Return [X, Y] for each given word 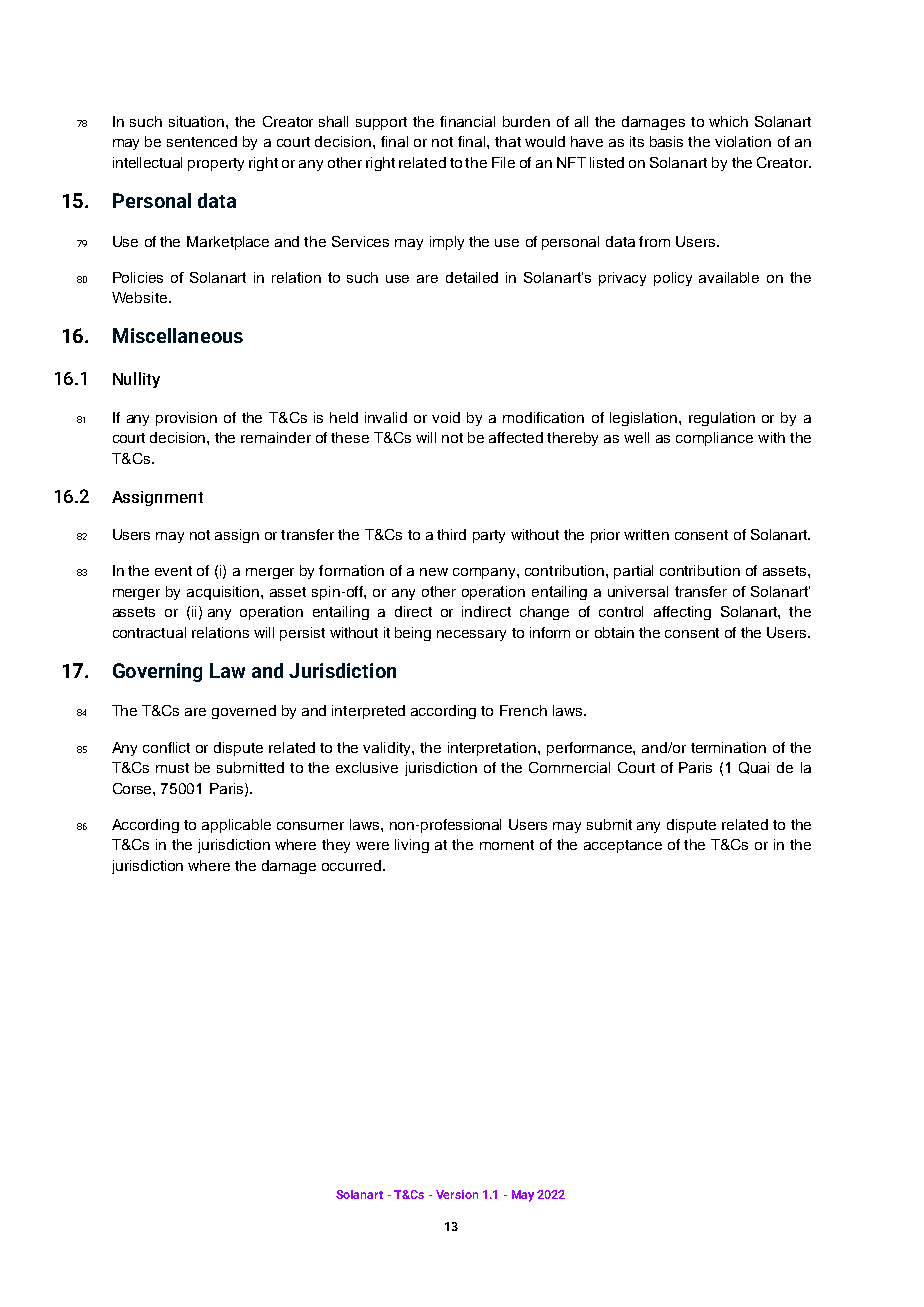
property [216, 164]
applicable [236, 826]
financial [467, 121]
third [451, 534]
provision [186, 419]
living [412, 846]
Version [457, 1194]
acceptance [623, 846]
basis [666, 141]
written [646, 534]
